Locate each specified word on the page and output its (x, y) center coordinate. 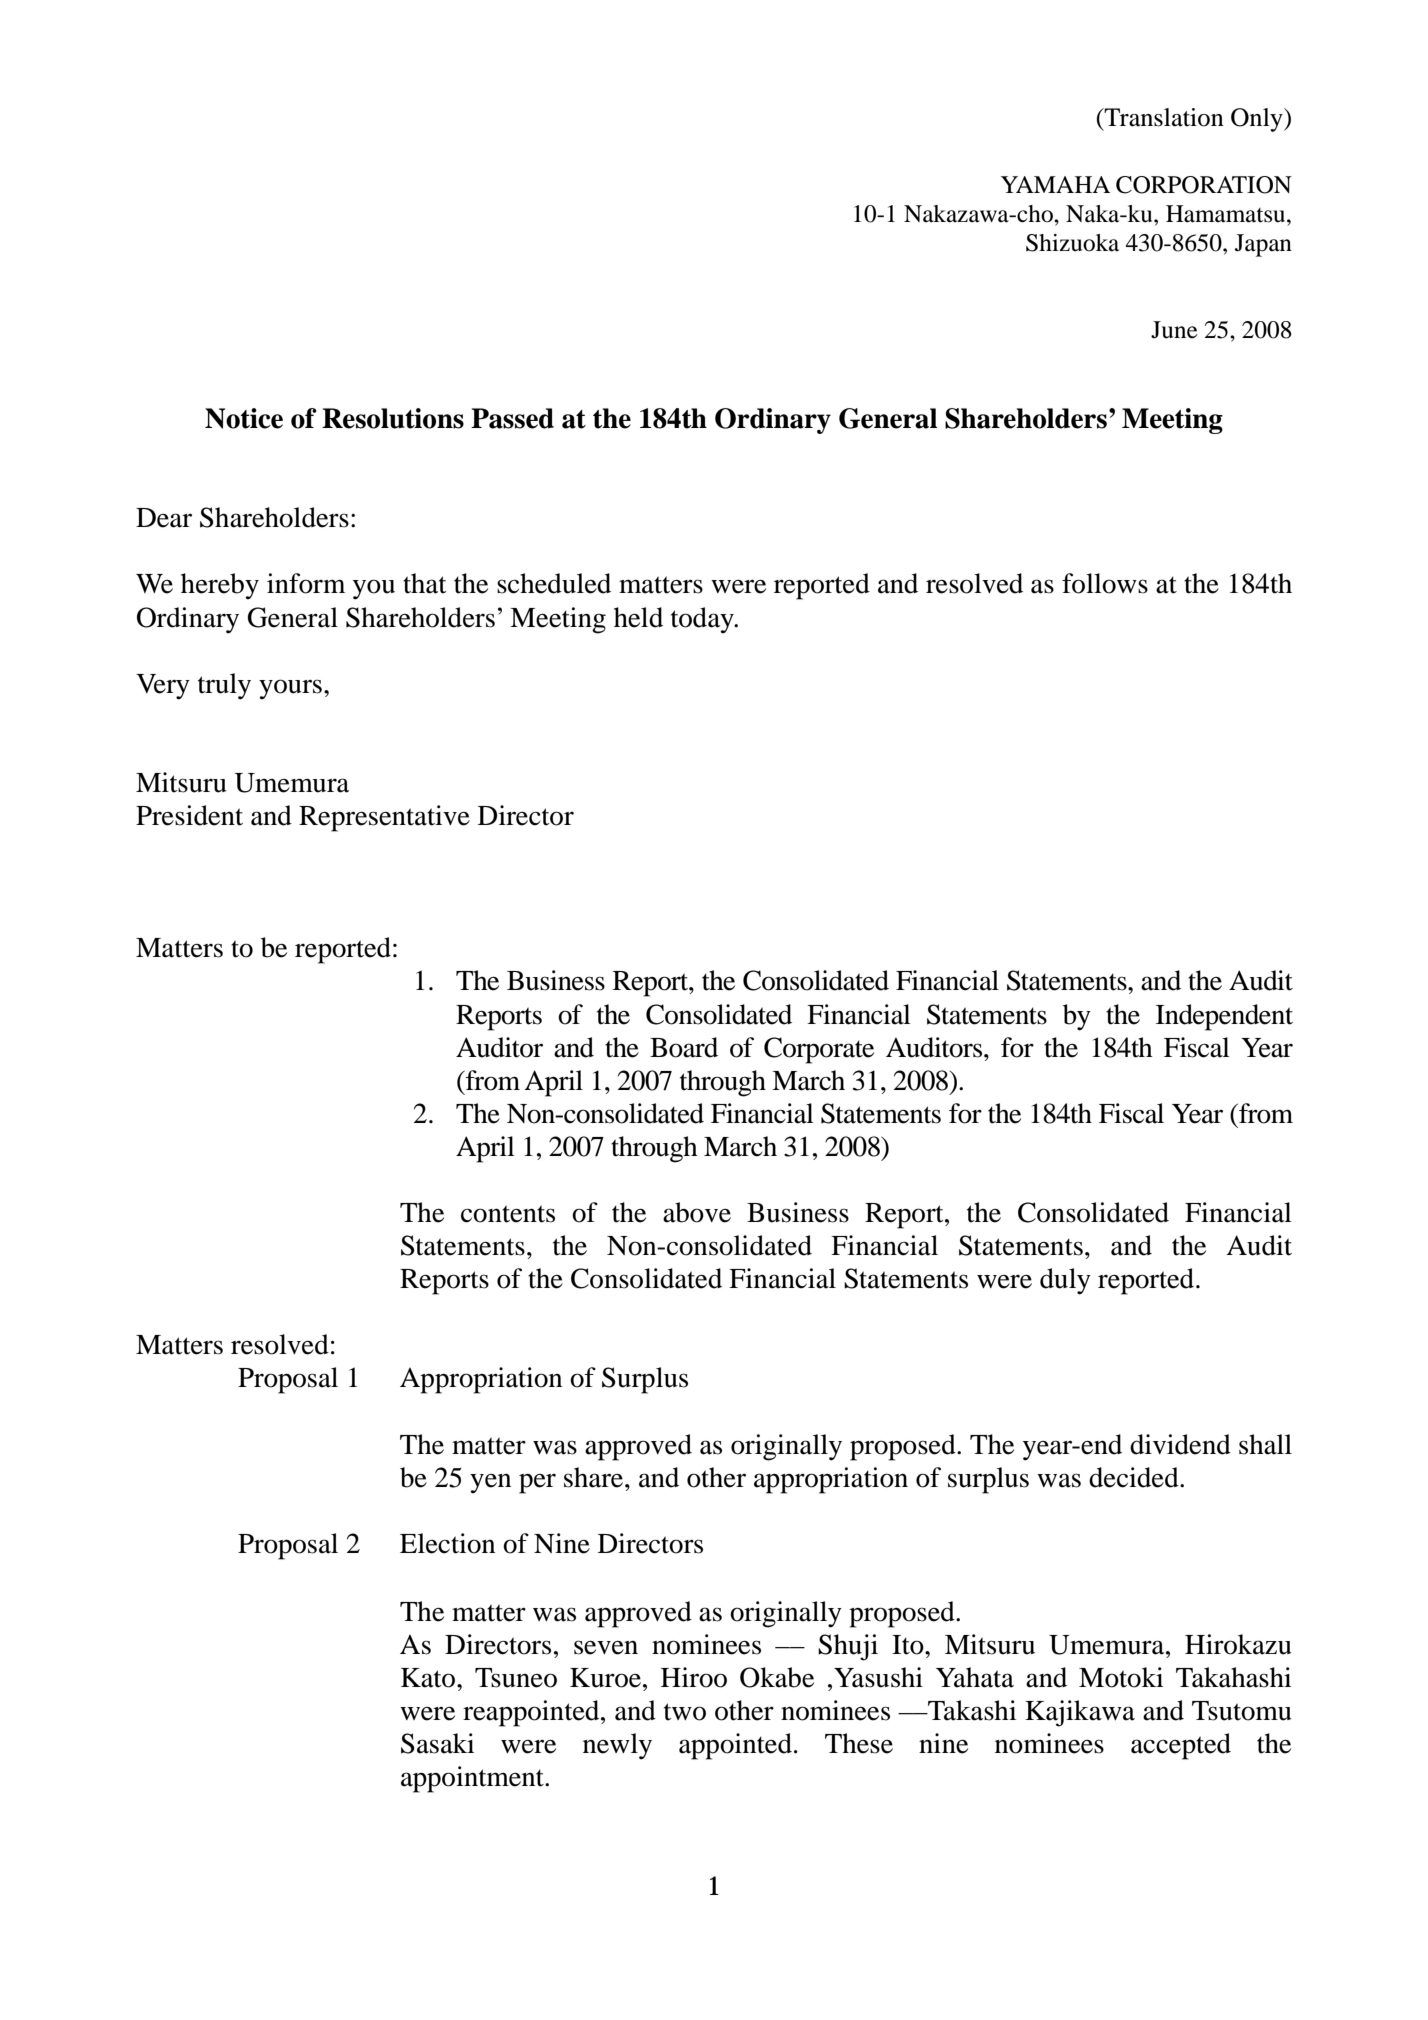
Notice (244, 418)
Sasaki (437, 1743)
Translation (1163, 117)
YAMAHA (1055, 184)
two (685, 1712)
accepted (1181, 1746)
